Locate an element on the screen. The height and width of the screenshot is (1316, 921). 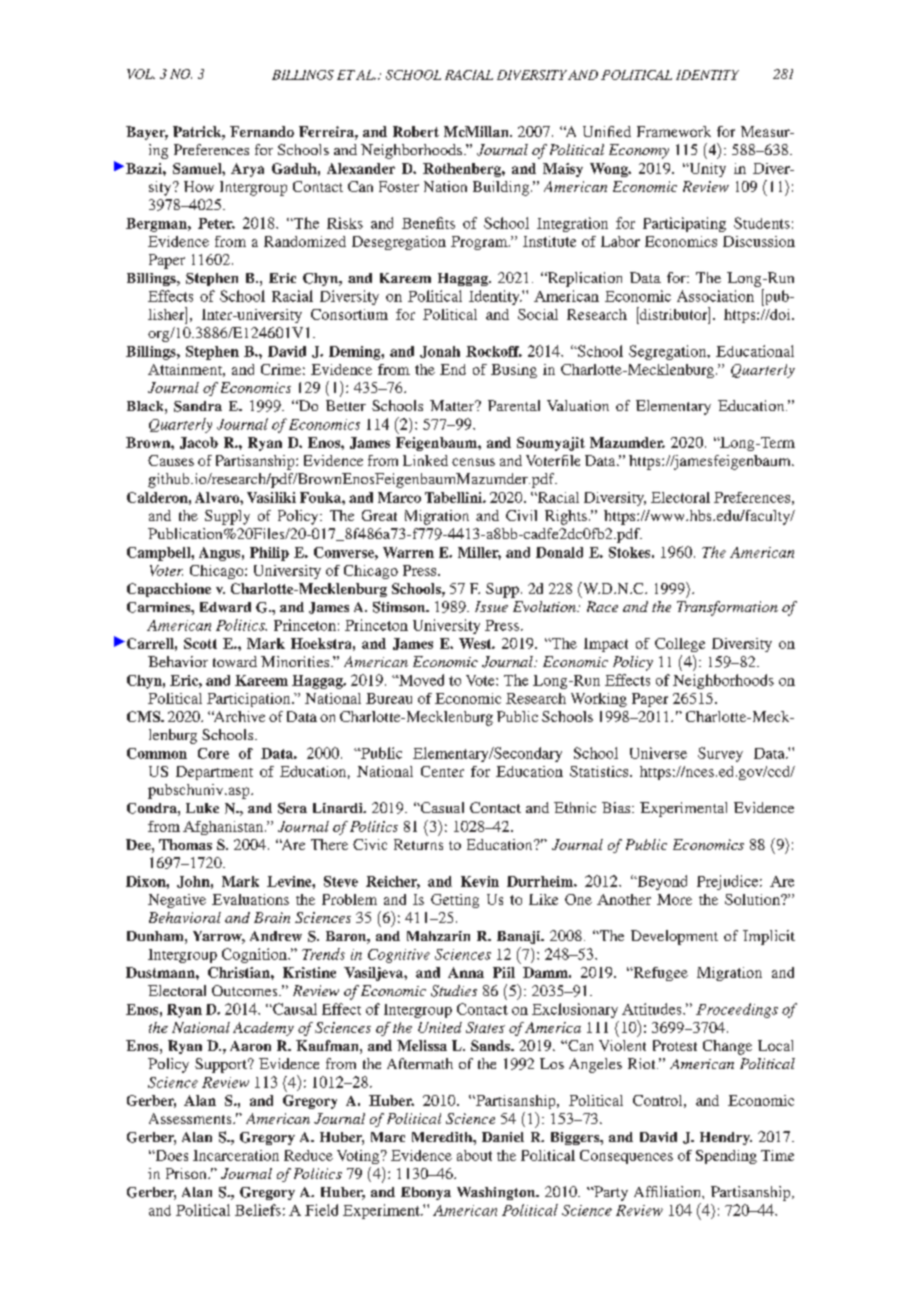
Incarceration is located at coordinates (236, 1155).
